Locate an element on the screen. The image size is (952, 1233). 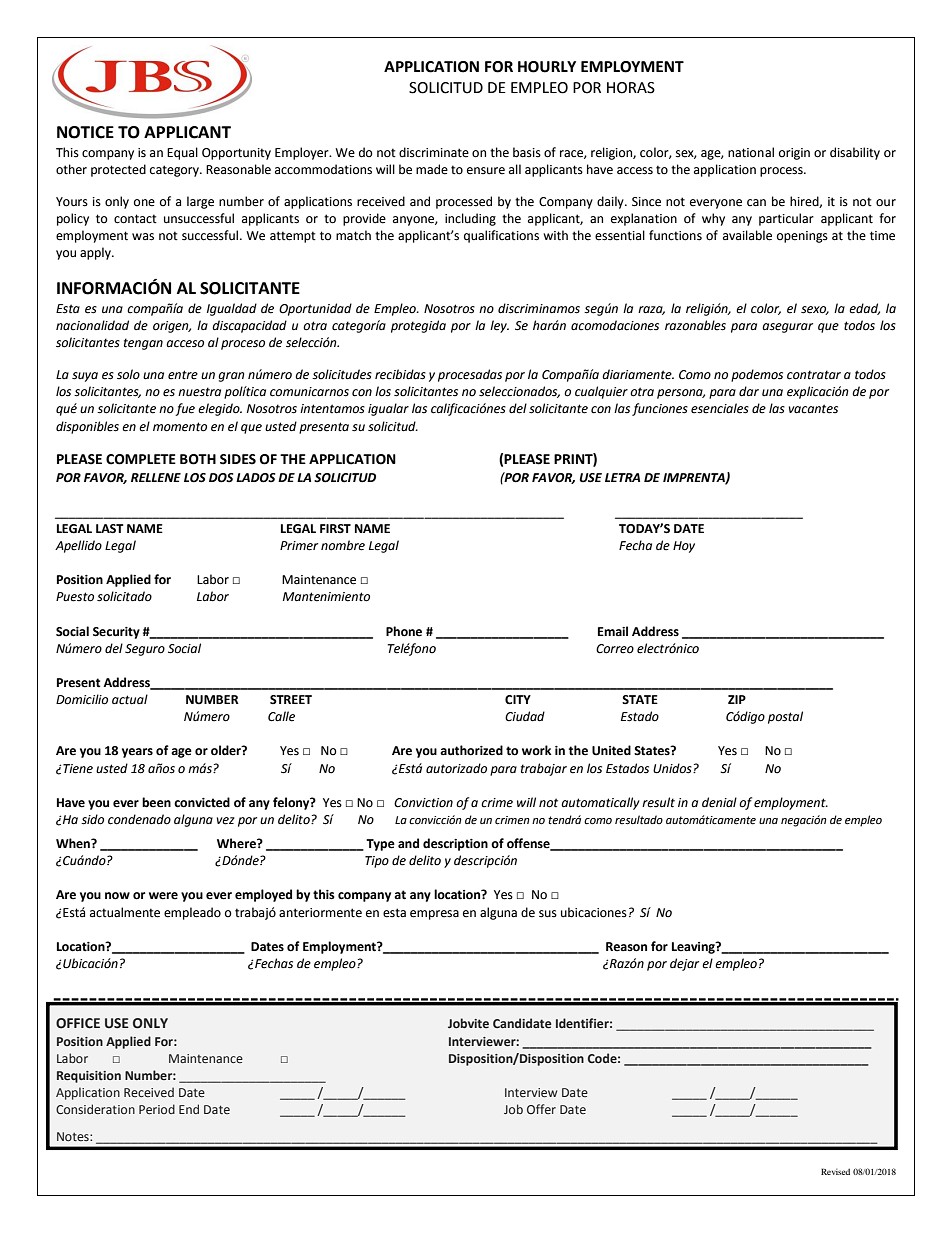
ley is located at coordinates (499, 326).
